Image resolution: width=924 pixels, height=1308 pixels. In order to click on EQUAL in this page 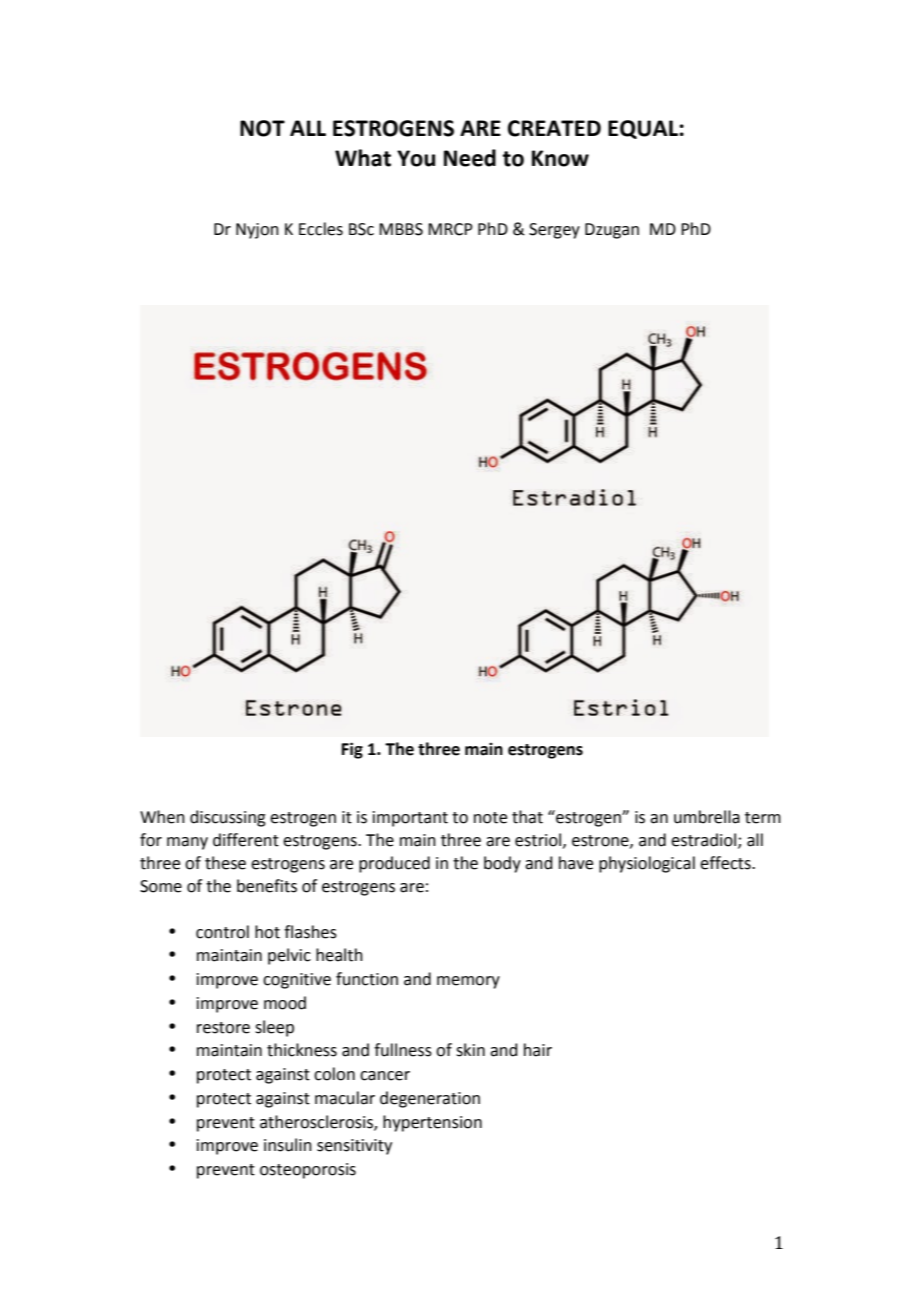, I will do `click(643, 129)`.
